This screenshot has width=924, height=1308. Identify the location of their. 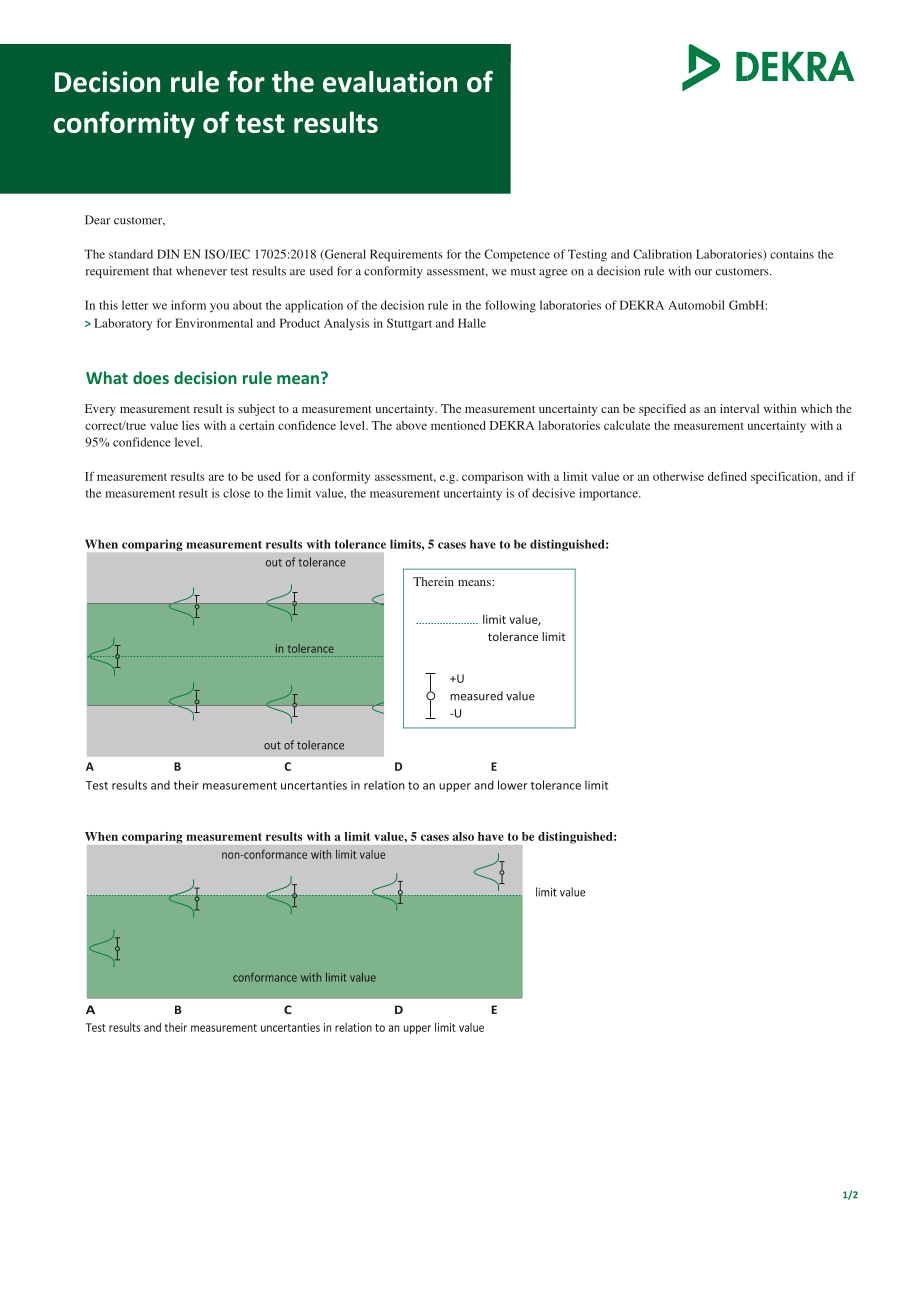
(186, 785).
